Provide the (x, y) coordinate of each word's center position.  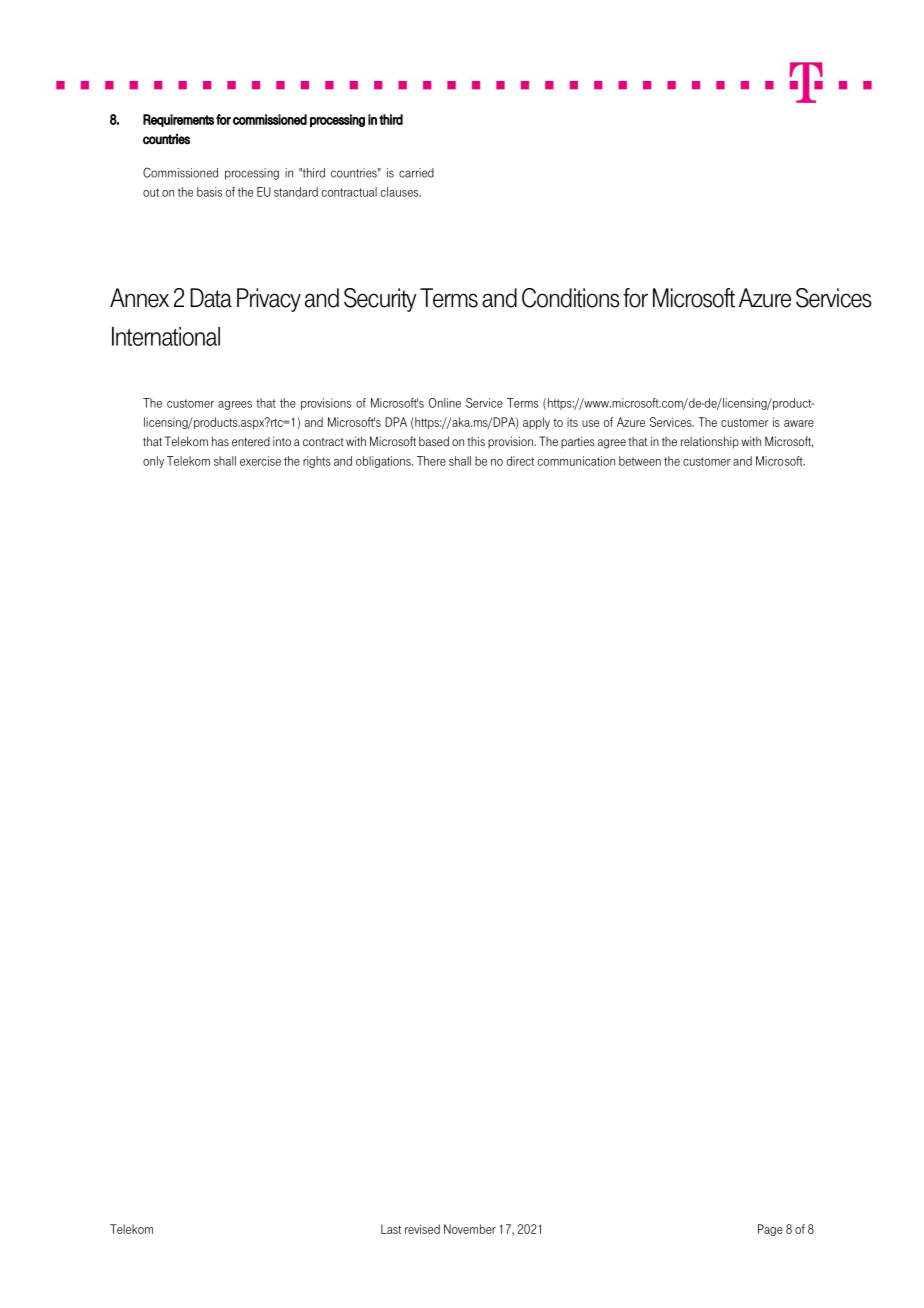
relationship (710, 442)
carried (416, 173)
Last (391, 1229)
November (470, 1229)
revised (422, 1229)
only (153, 462)
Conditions (571, 298)
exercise (260, 461)
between (640, 461)
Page (770, 1230)
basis (209, 192)
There (431, 461)
